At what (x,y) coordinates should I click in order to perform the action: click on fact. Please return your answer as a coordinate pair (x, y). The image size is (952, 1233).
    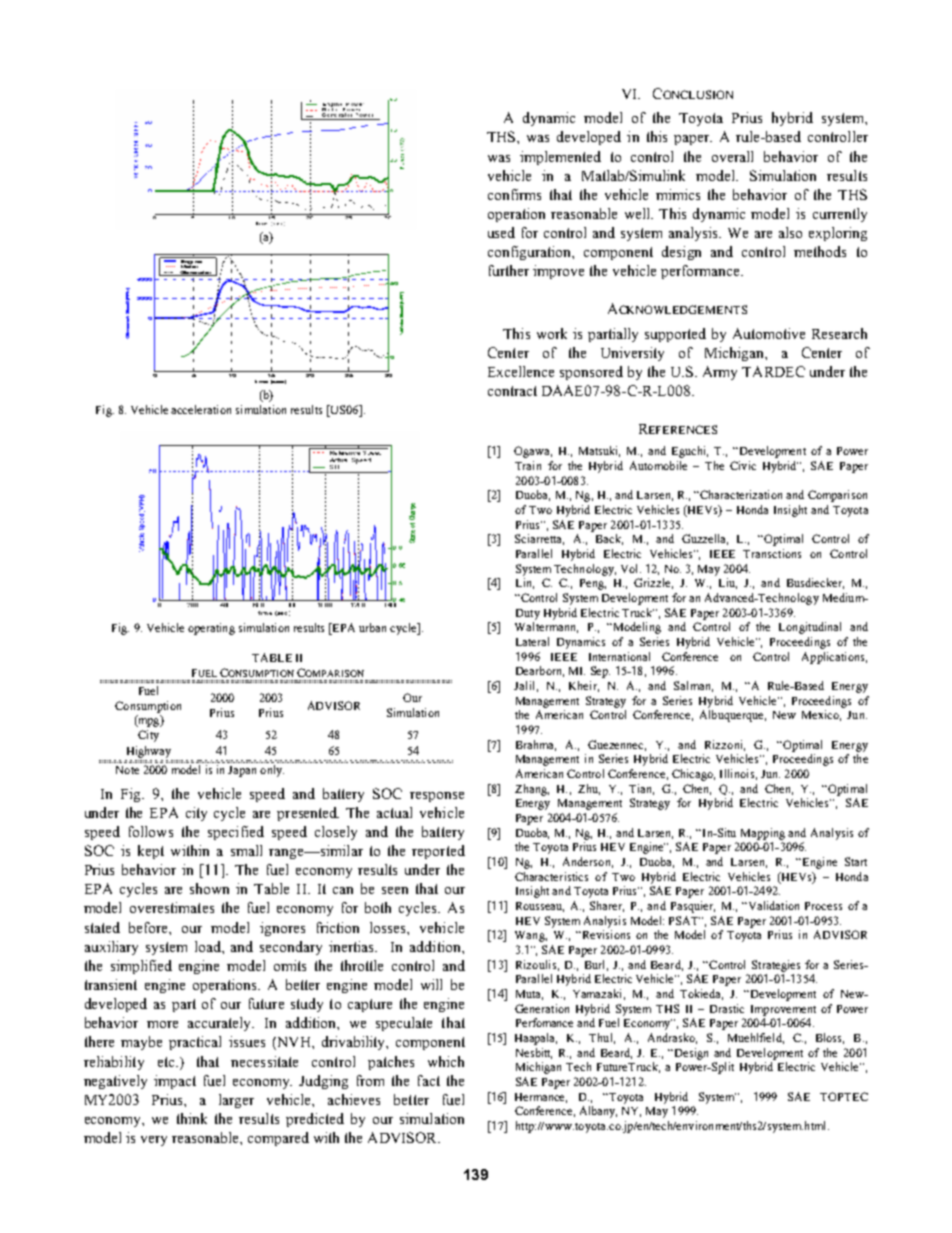
    Looking at the image, I should click on (429, 1080).
